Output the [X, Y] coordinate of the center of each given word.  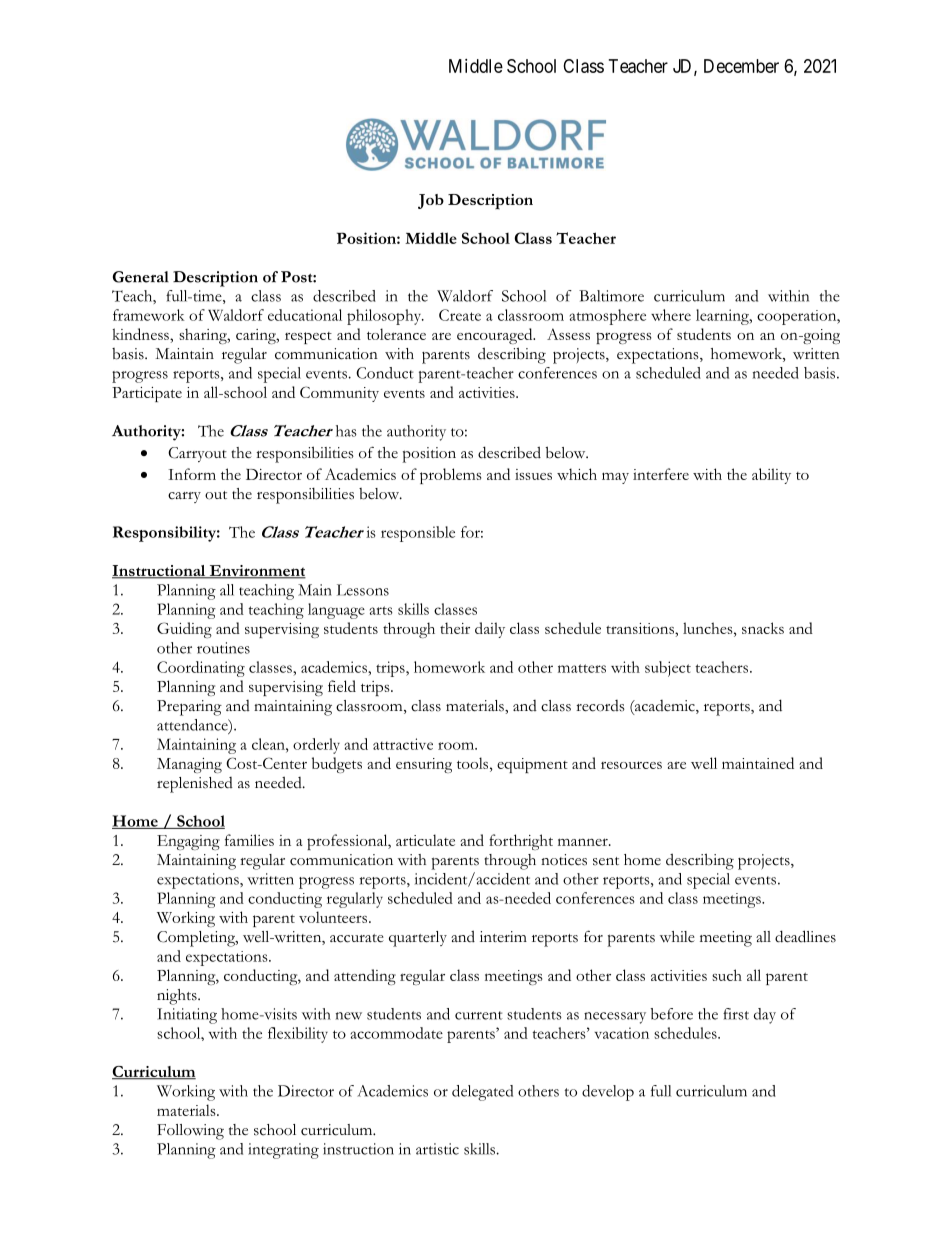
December [741, 66]
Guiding [184, 630]
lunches [709, 628]
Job [431, 201]
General [141, 277]
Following [190, 1132]
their [455, 628]
